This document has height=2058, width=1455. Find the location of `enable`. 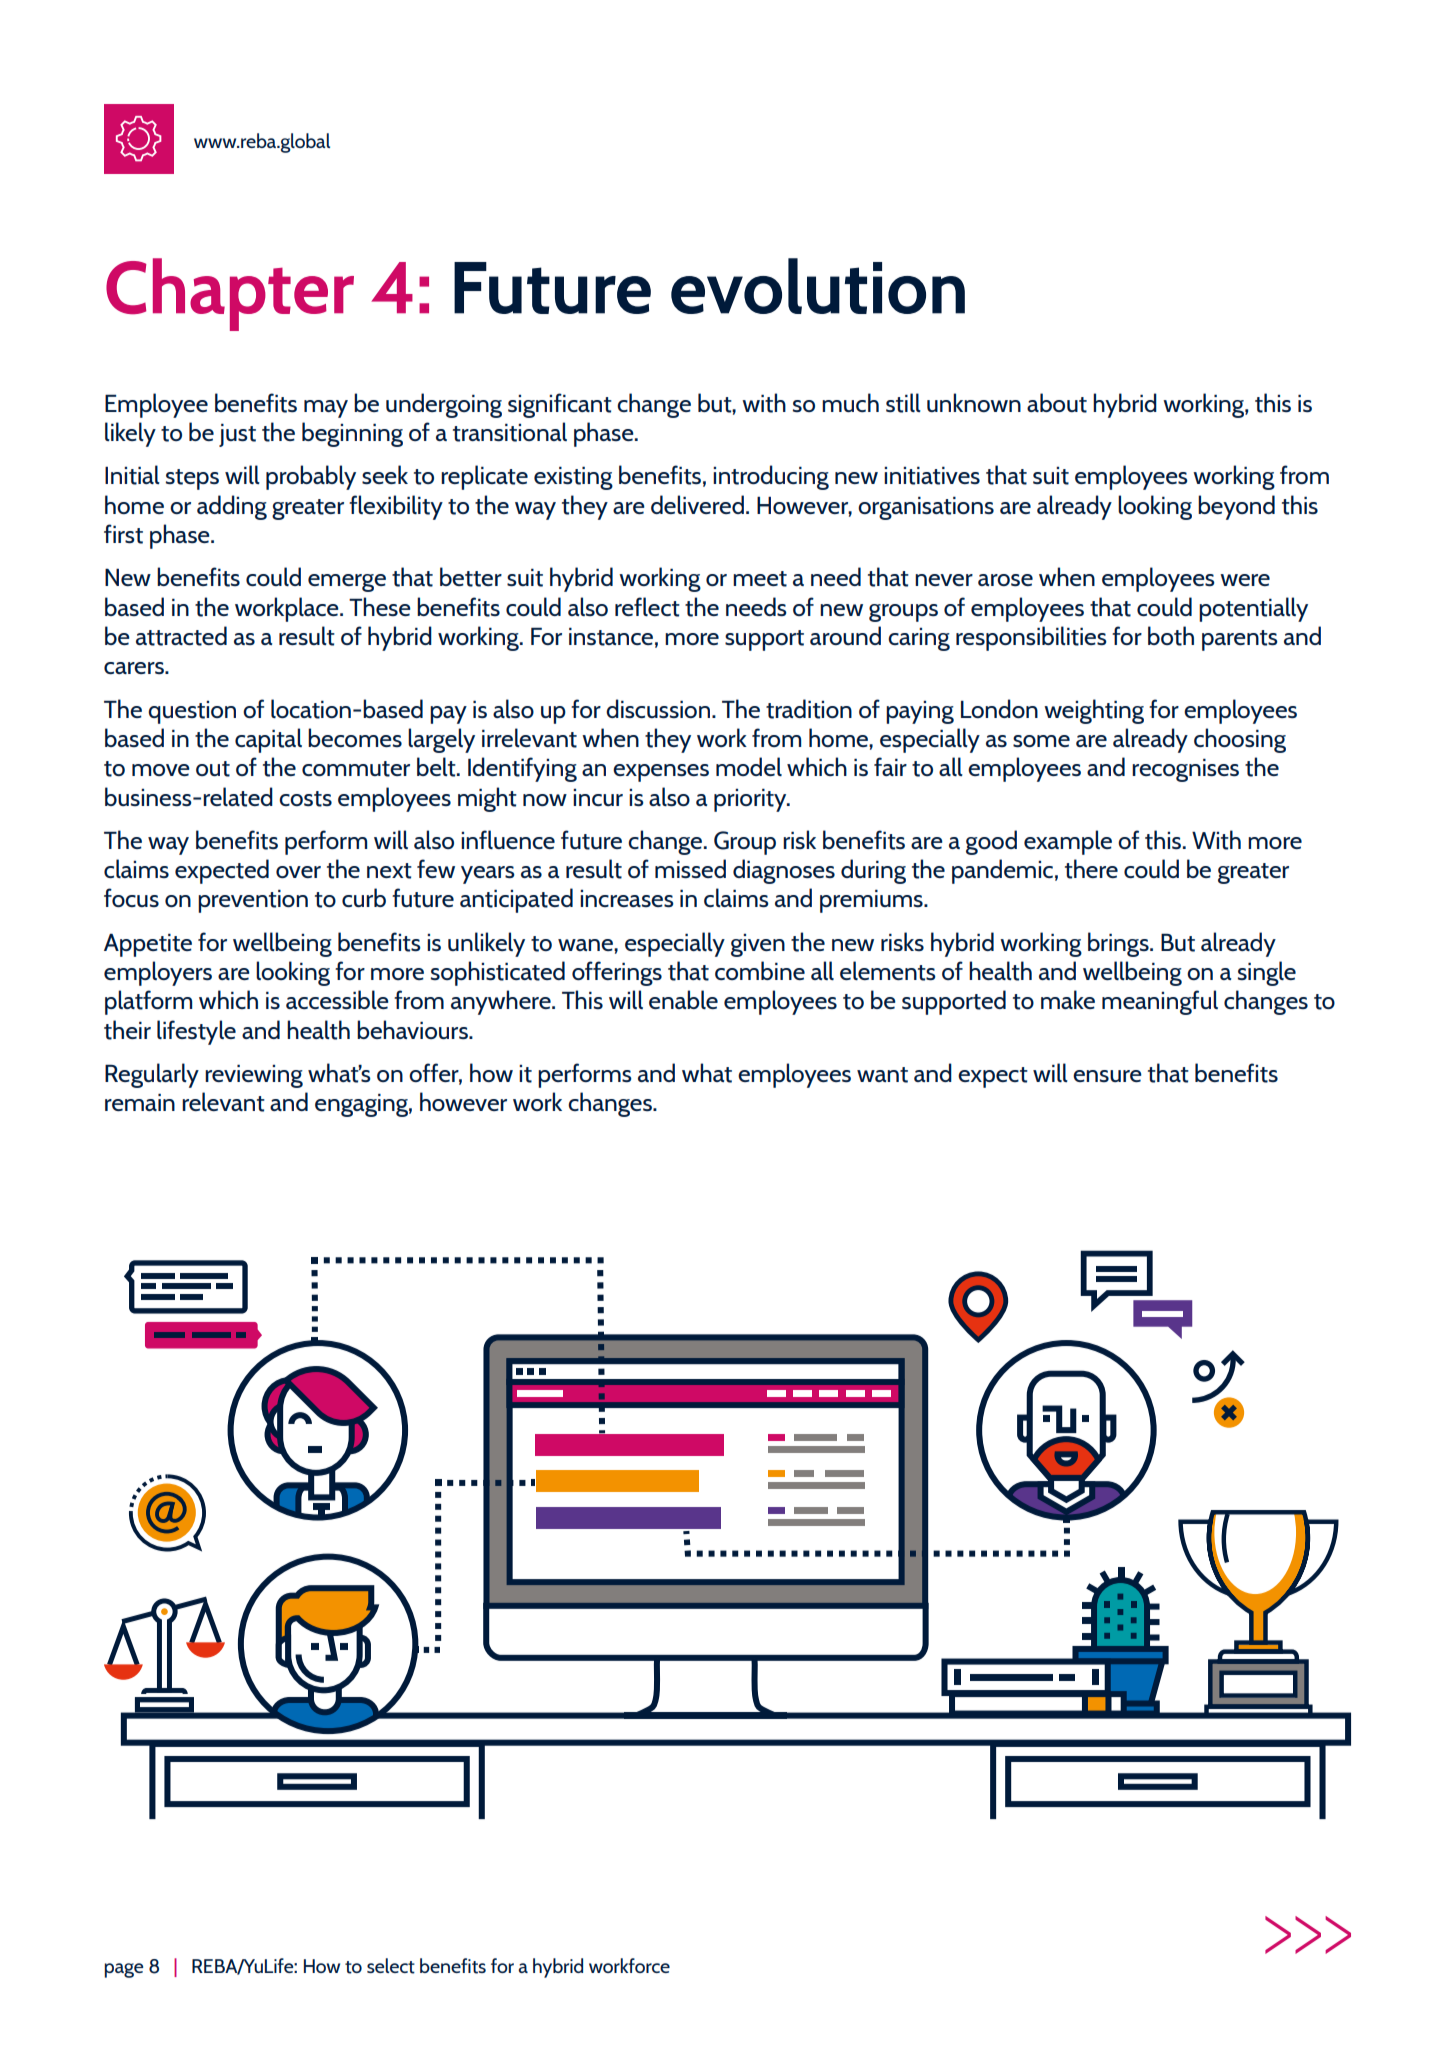

enable is located at coordinates (683, 999).
